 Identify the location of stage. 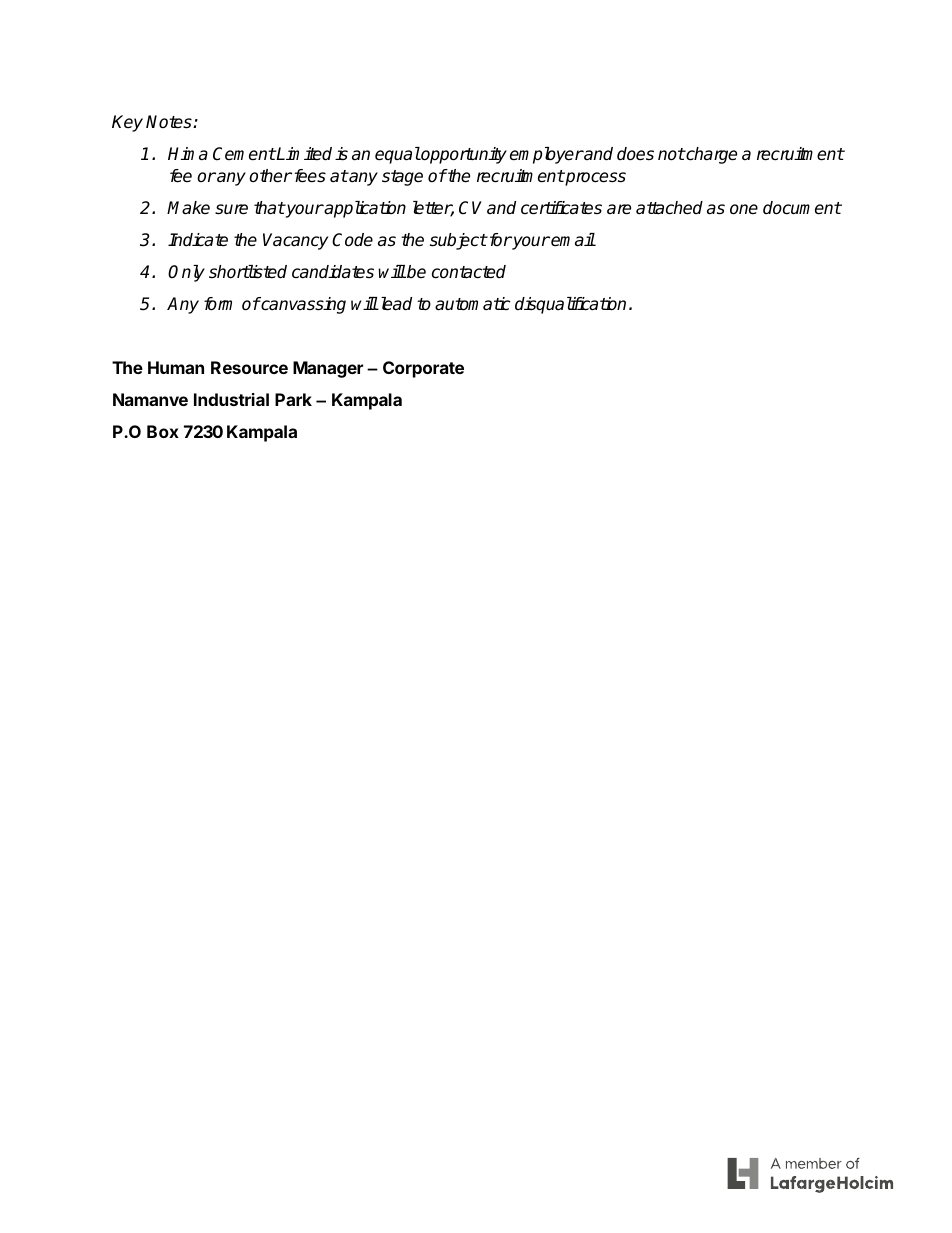
(402, 178).
